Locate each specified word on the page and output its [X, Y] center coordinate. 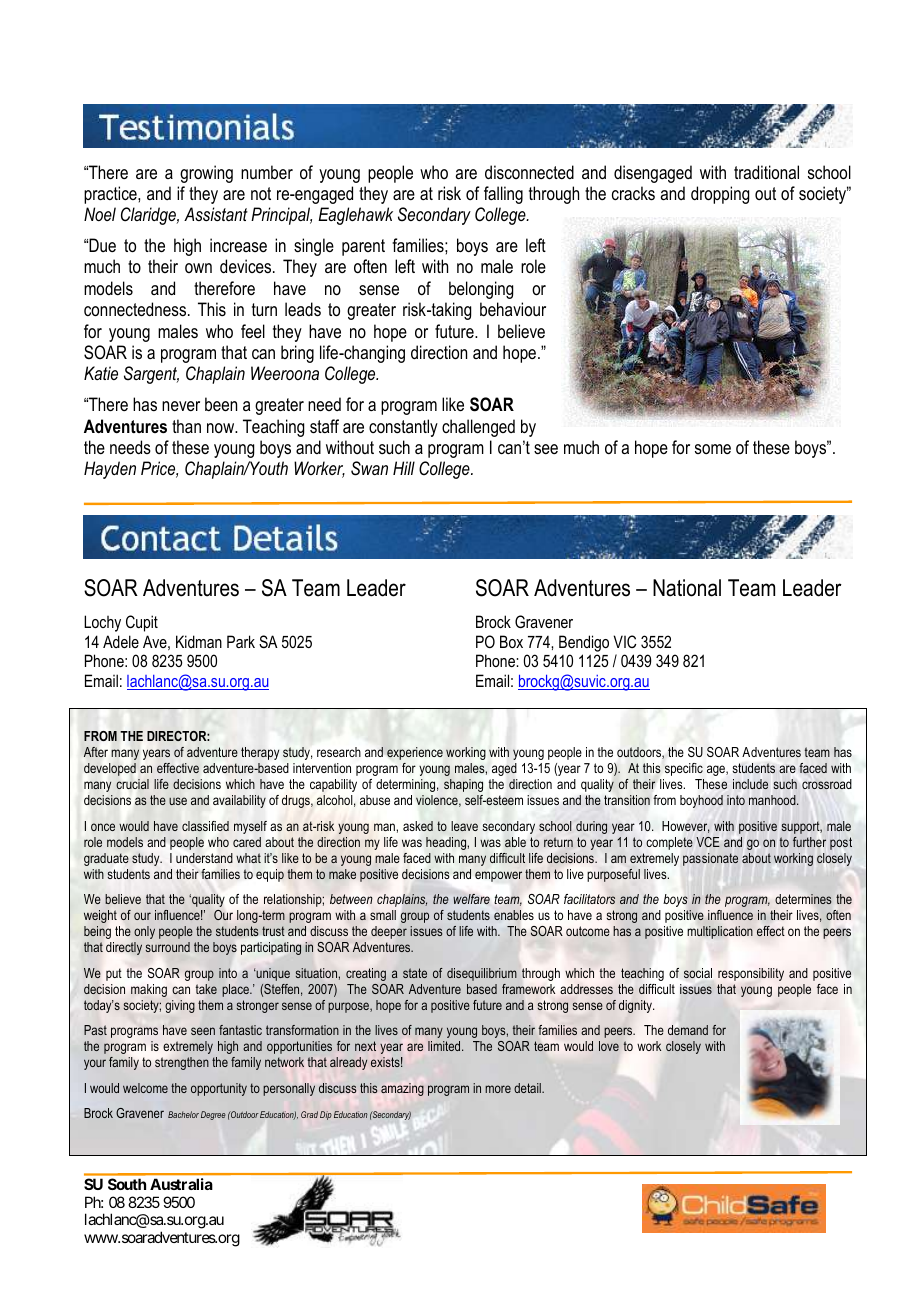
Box [511, 641]
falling [503, 195]
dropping [720, 195]
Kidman [199, 641]
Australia [181, 1184]
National [687, 588]
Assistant [216, 214]
